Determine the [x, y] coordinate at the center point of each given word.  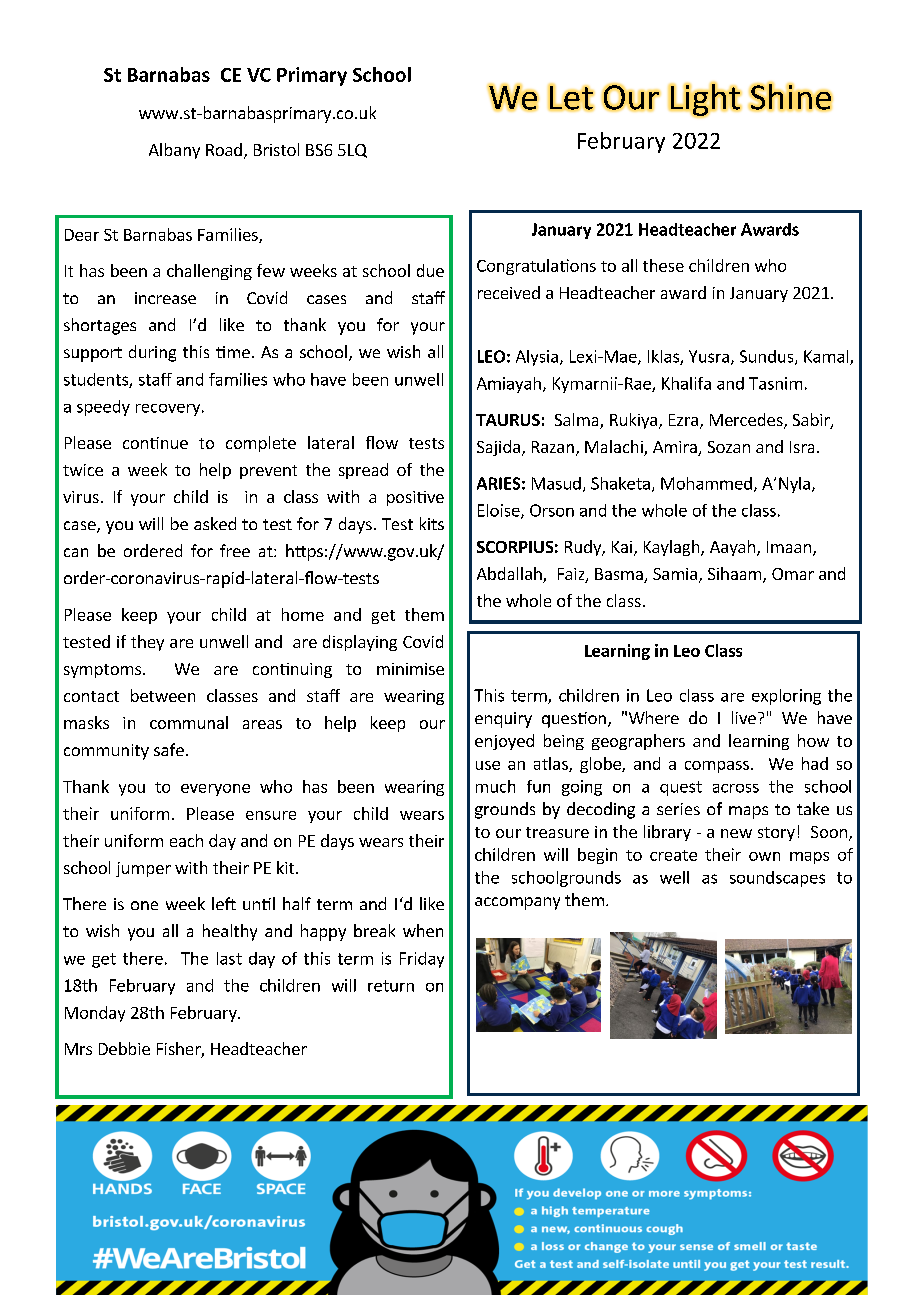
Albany [174, 151]
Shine [790, 96]
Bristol [276, 149]
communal [189, 722]
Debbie [124, 1048]
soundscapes [777, 879]
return [391, 986]
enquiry [503, 720]
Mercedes [747, 421]
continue [155, 443]
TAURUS [508, 420]
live [744, 717]
